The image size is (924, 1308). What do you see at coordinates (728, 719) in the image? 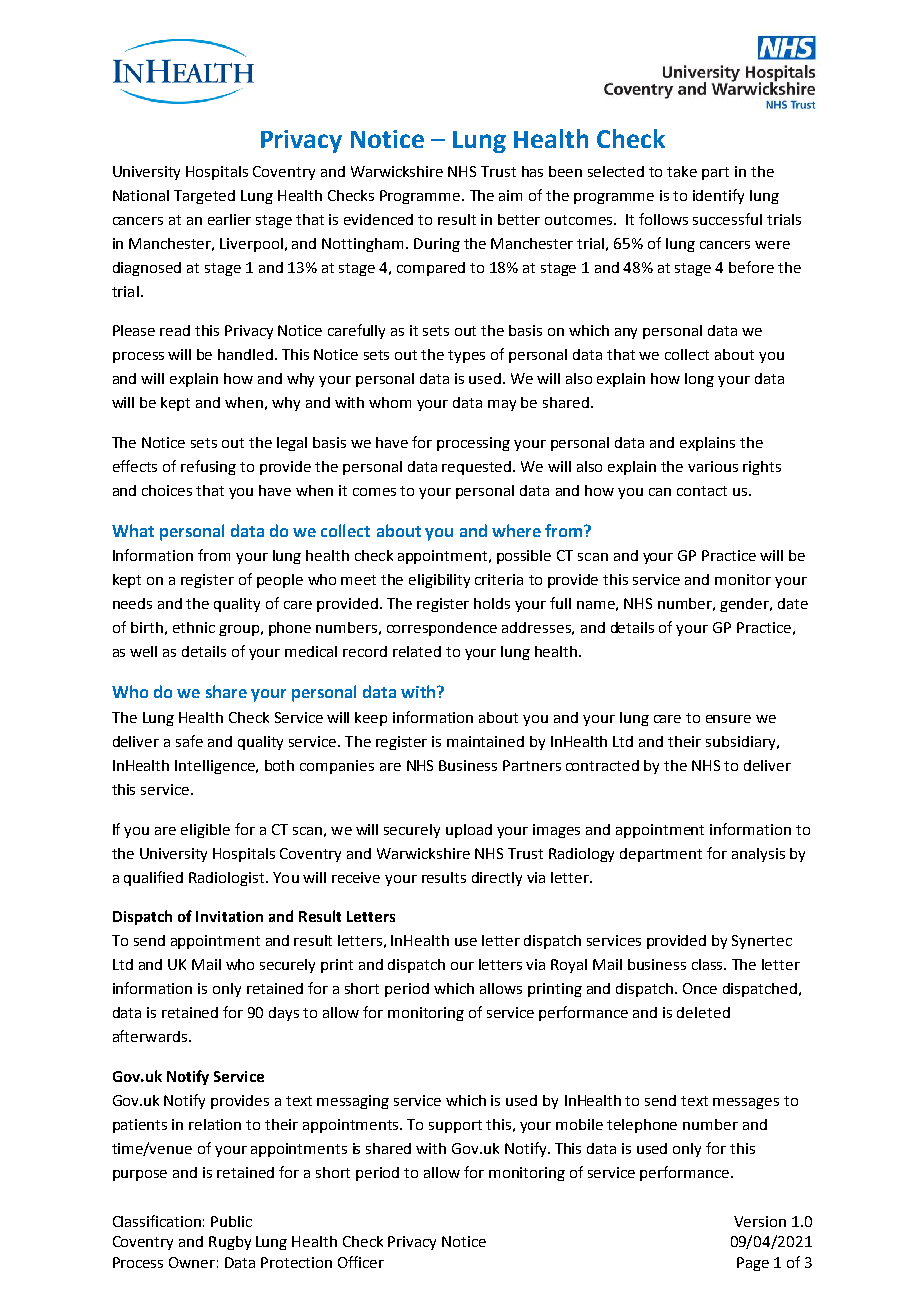
I see `ensure` at bounding box center [728, 719].
